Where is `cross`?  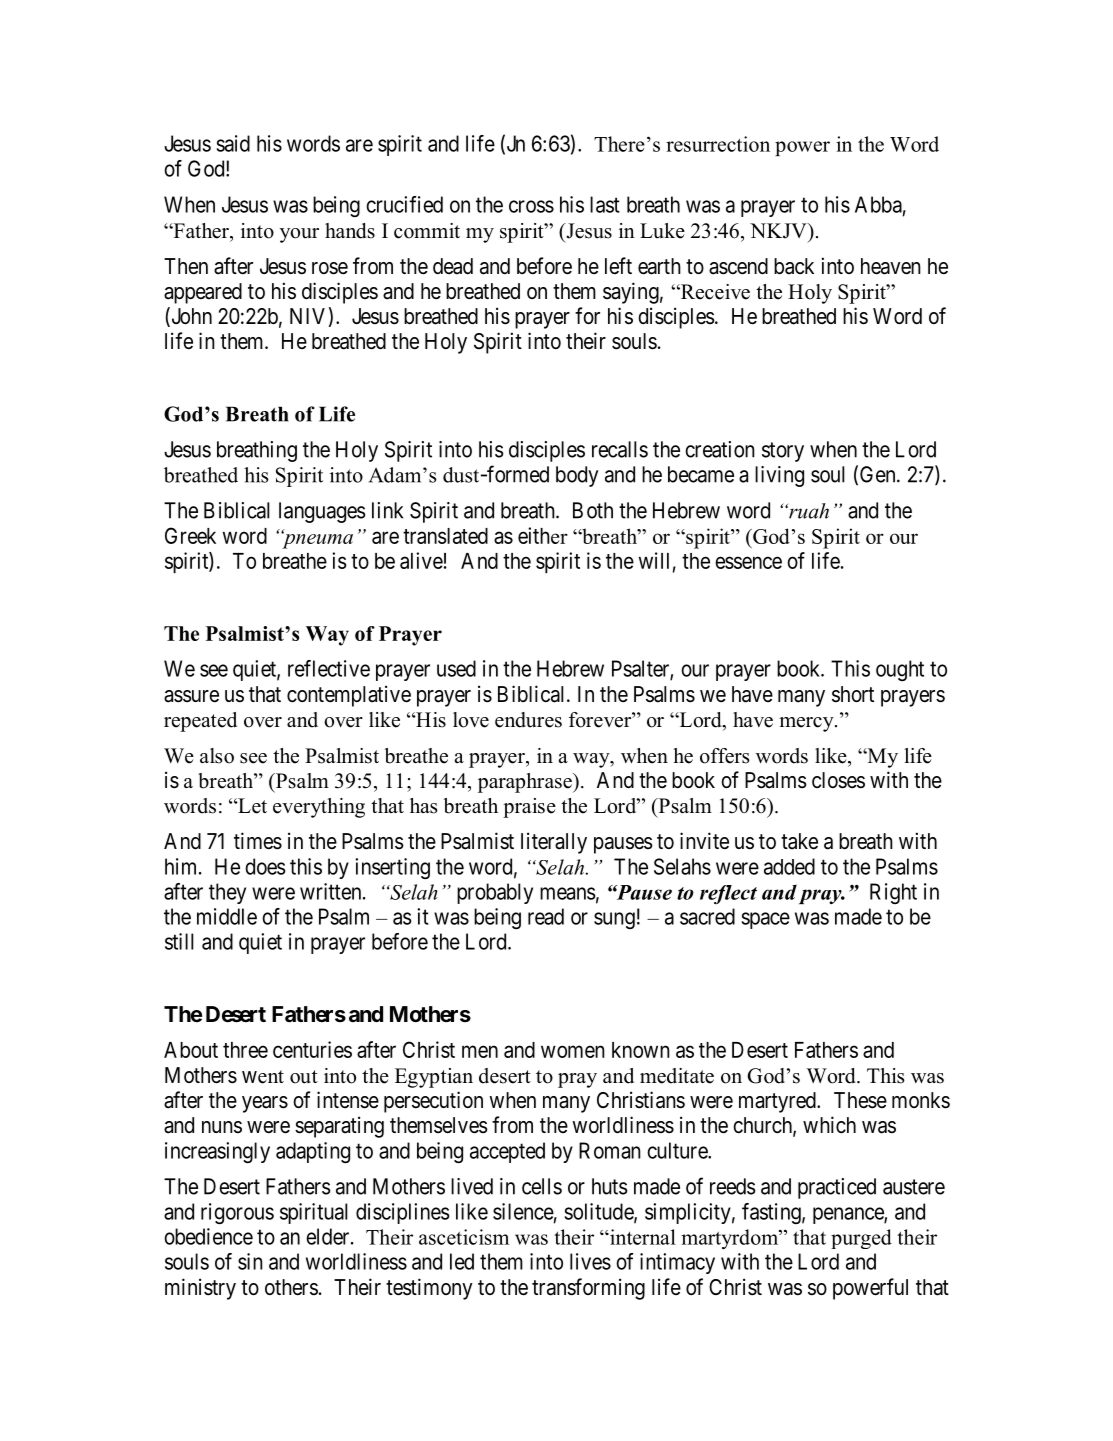
cross is located at coordinates (531, 206).
